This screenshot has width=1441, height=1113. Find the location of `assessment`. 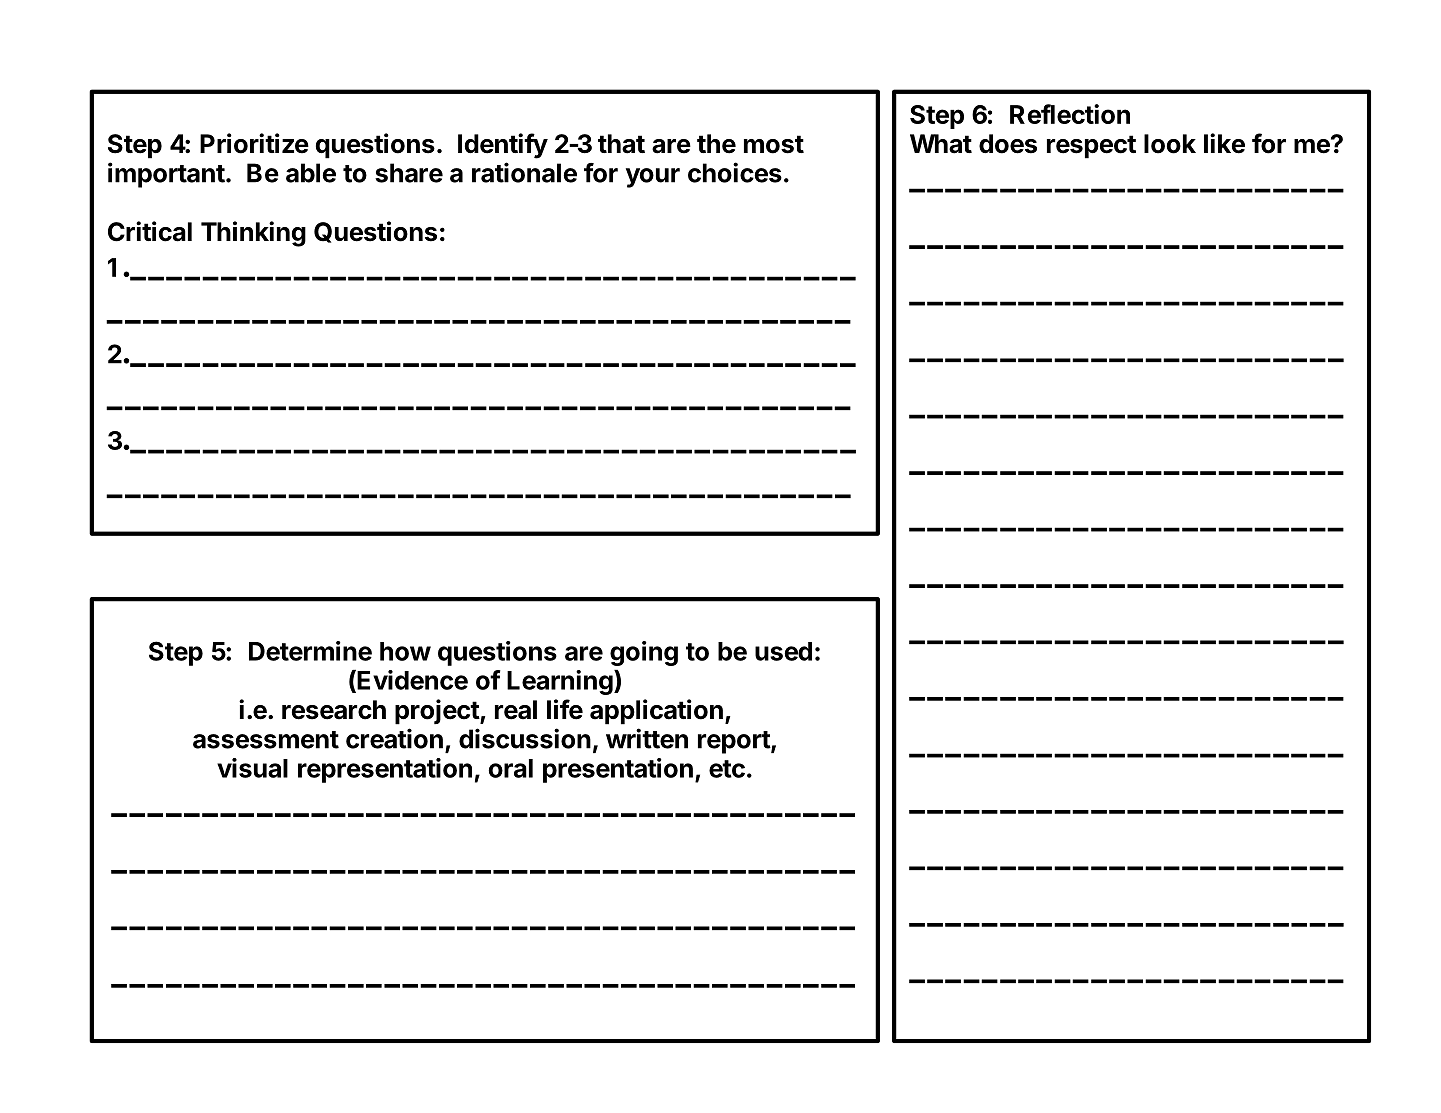

assessment is located at coordinates (266, 740).
